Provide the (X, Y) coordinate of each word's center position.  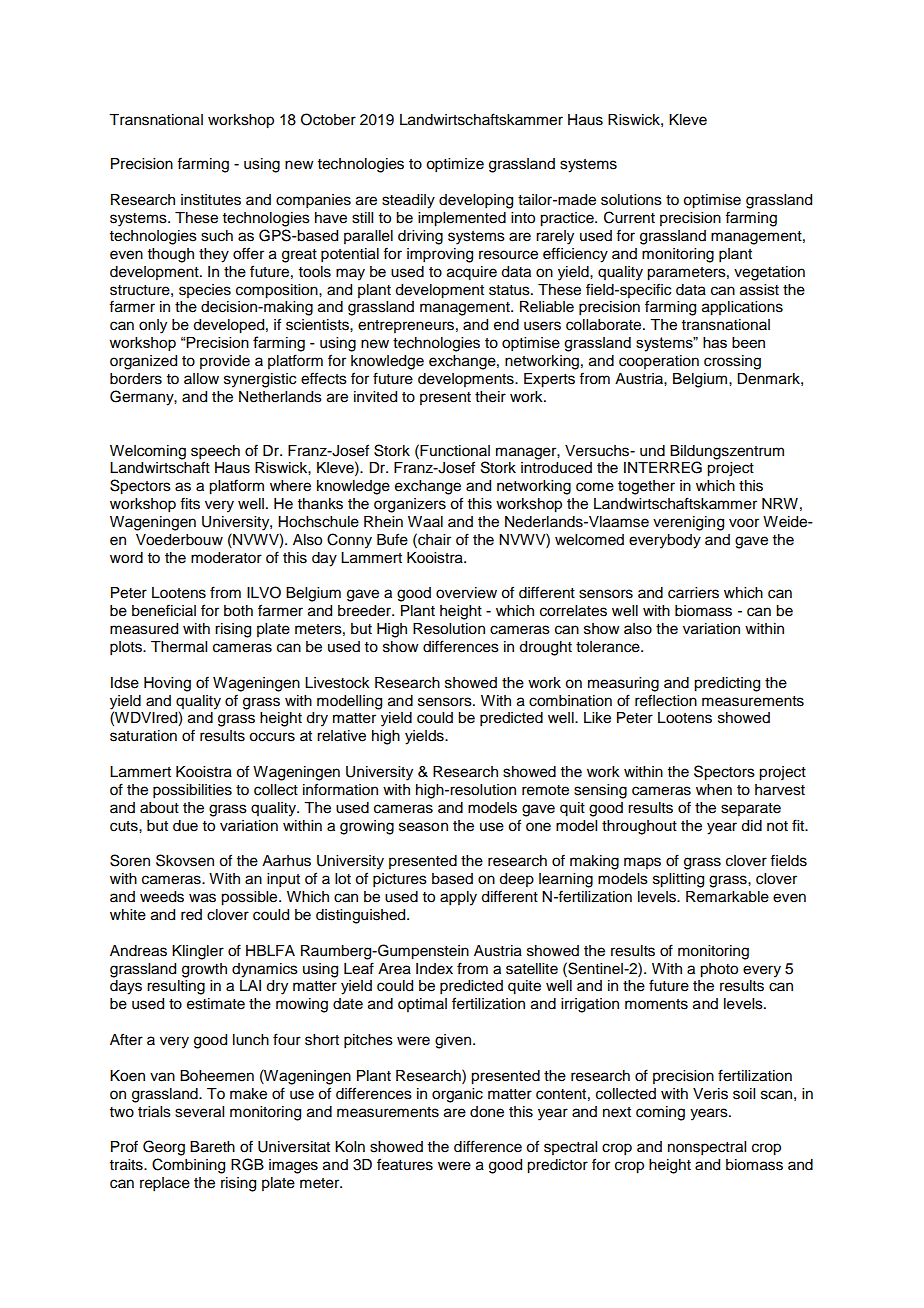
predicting (727, 684)
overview (466, 593)
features (405, 1164)
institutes (211, 200)
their (490, 397)
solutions (631, 200)
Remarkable (727, 897)
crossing (732, 362)
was (202, 898)
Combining (188, 1166)
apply (458, 898)
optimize (455, 165)
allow (201, 379)
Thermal (179, 647)
